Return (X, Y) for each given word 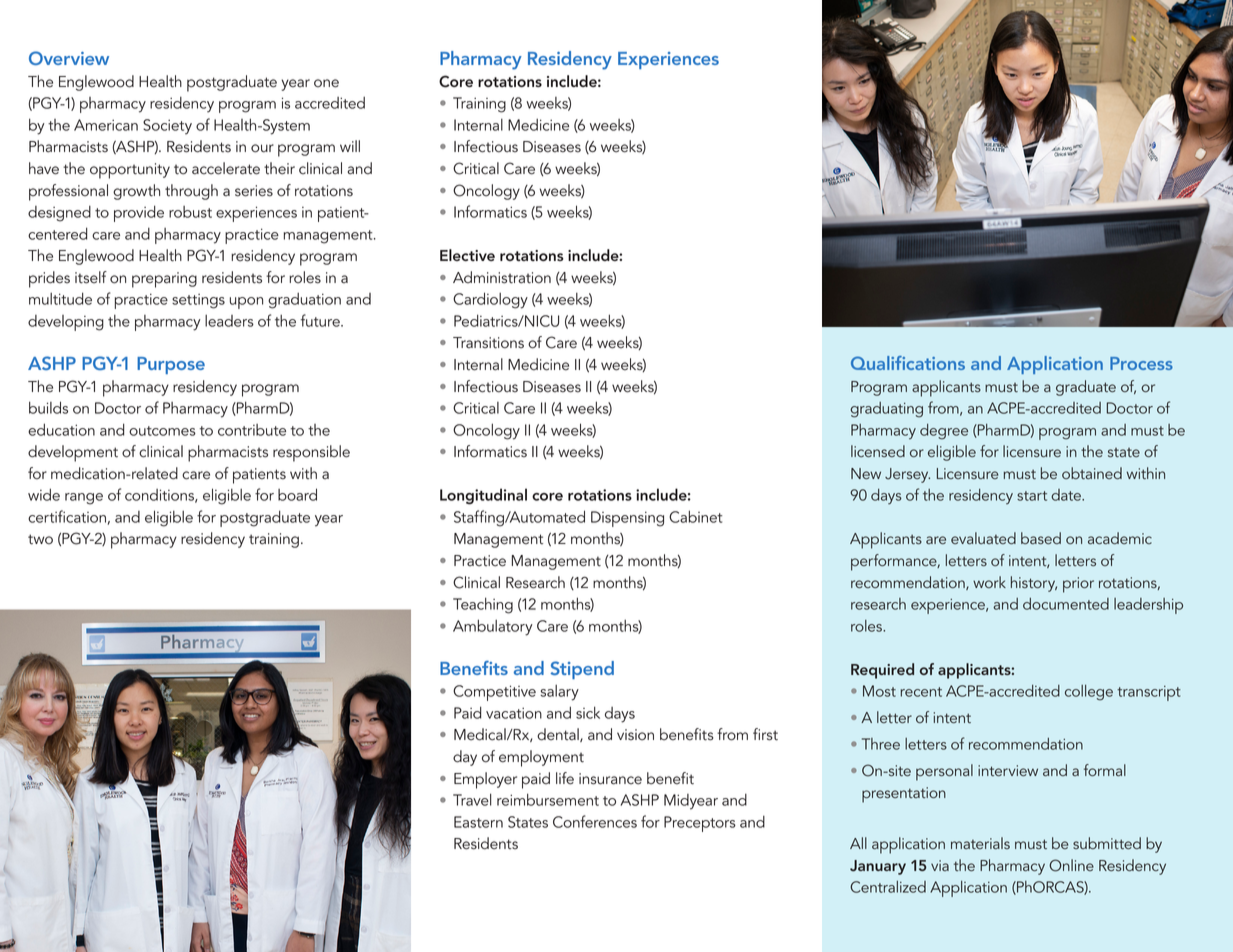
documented (1066, 604)
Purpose (171, 365)
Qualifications (908, 363)
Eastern (478, 822)
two (40, 539)
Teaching (483, 605)
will (350, 146)
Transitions (488, 343)
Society (167, 127)
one (326, 83)
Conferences (595, 821)
